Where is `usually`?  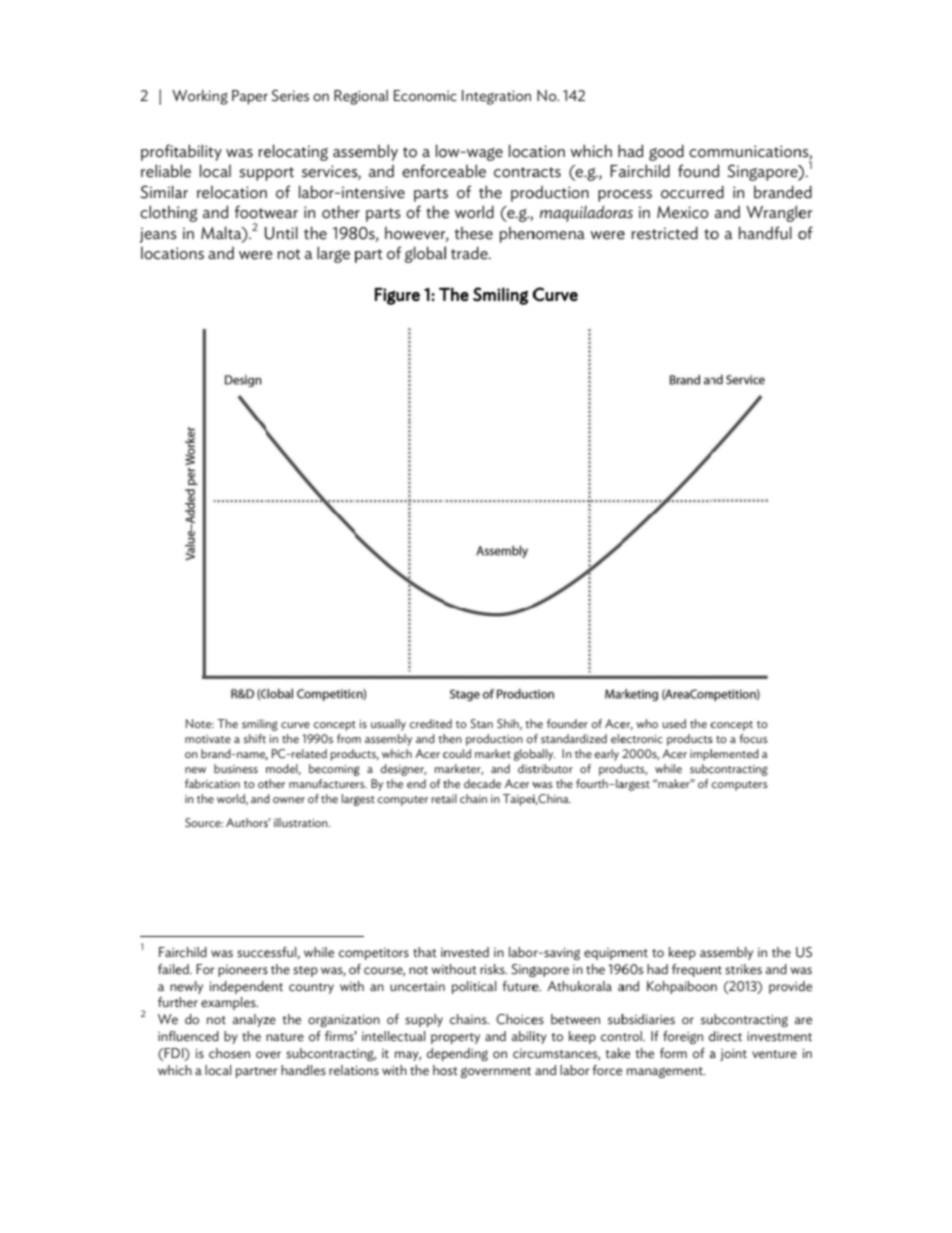 usually is located at coordinates (388, 725).
